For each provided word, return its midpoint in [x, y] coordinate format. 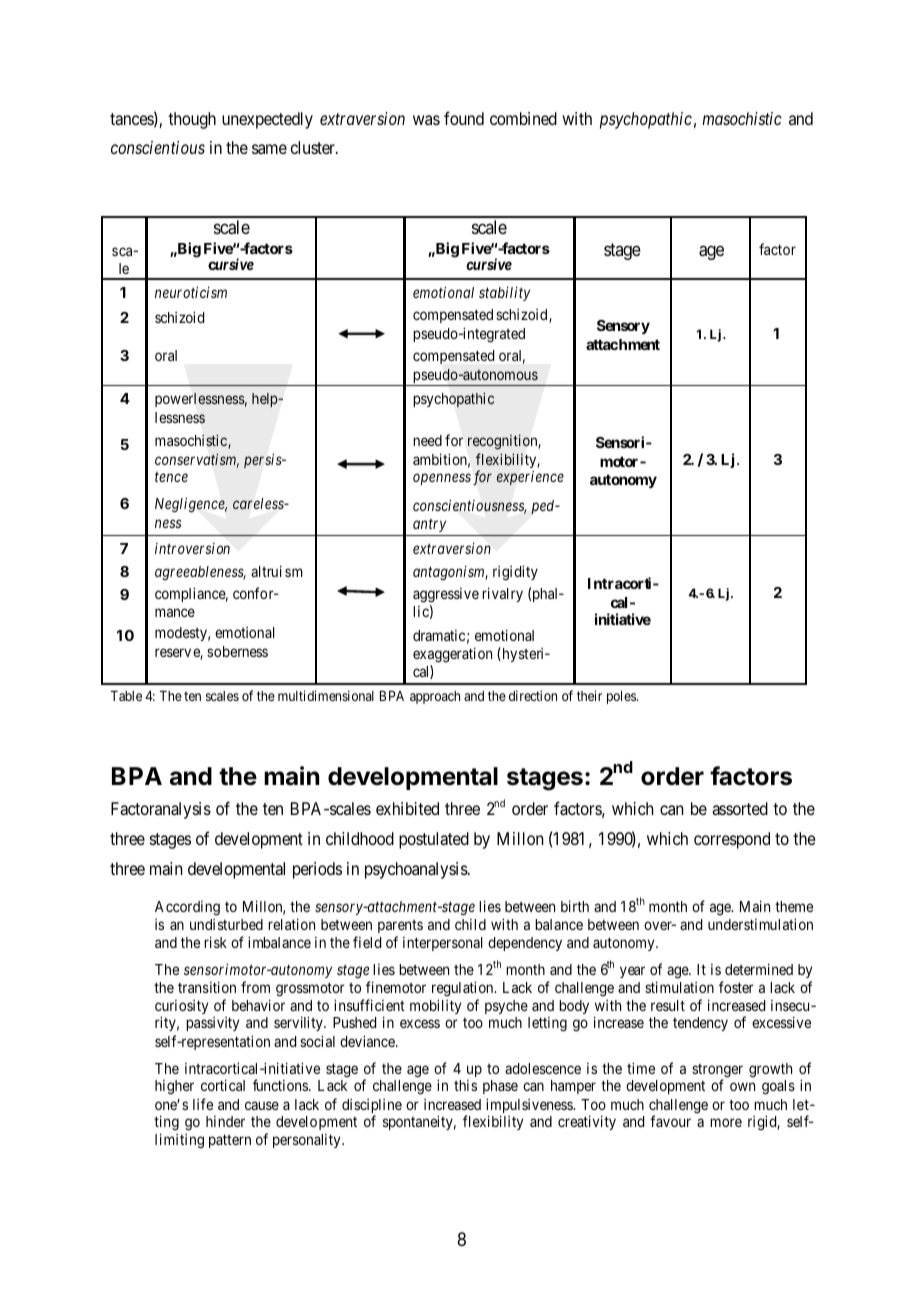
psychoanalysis [417, 870]
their [589, 695]
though [192, 120]
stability [504, 293]
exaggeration [452, 655]
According [187, 908]
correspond [732, 840]
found [464, 118]
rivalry [502, 594]
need [427, 440]
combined [523, 118]
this [465, 1085]
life [203, 1104]
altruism [277, 571]
